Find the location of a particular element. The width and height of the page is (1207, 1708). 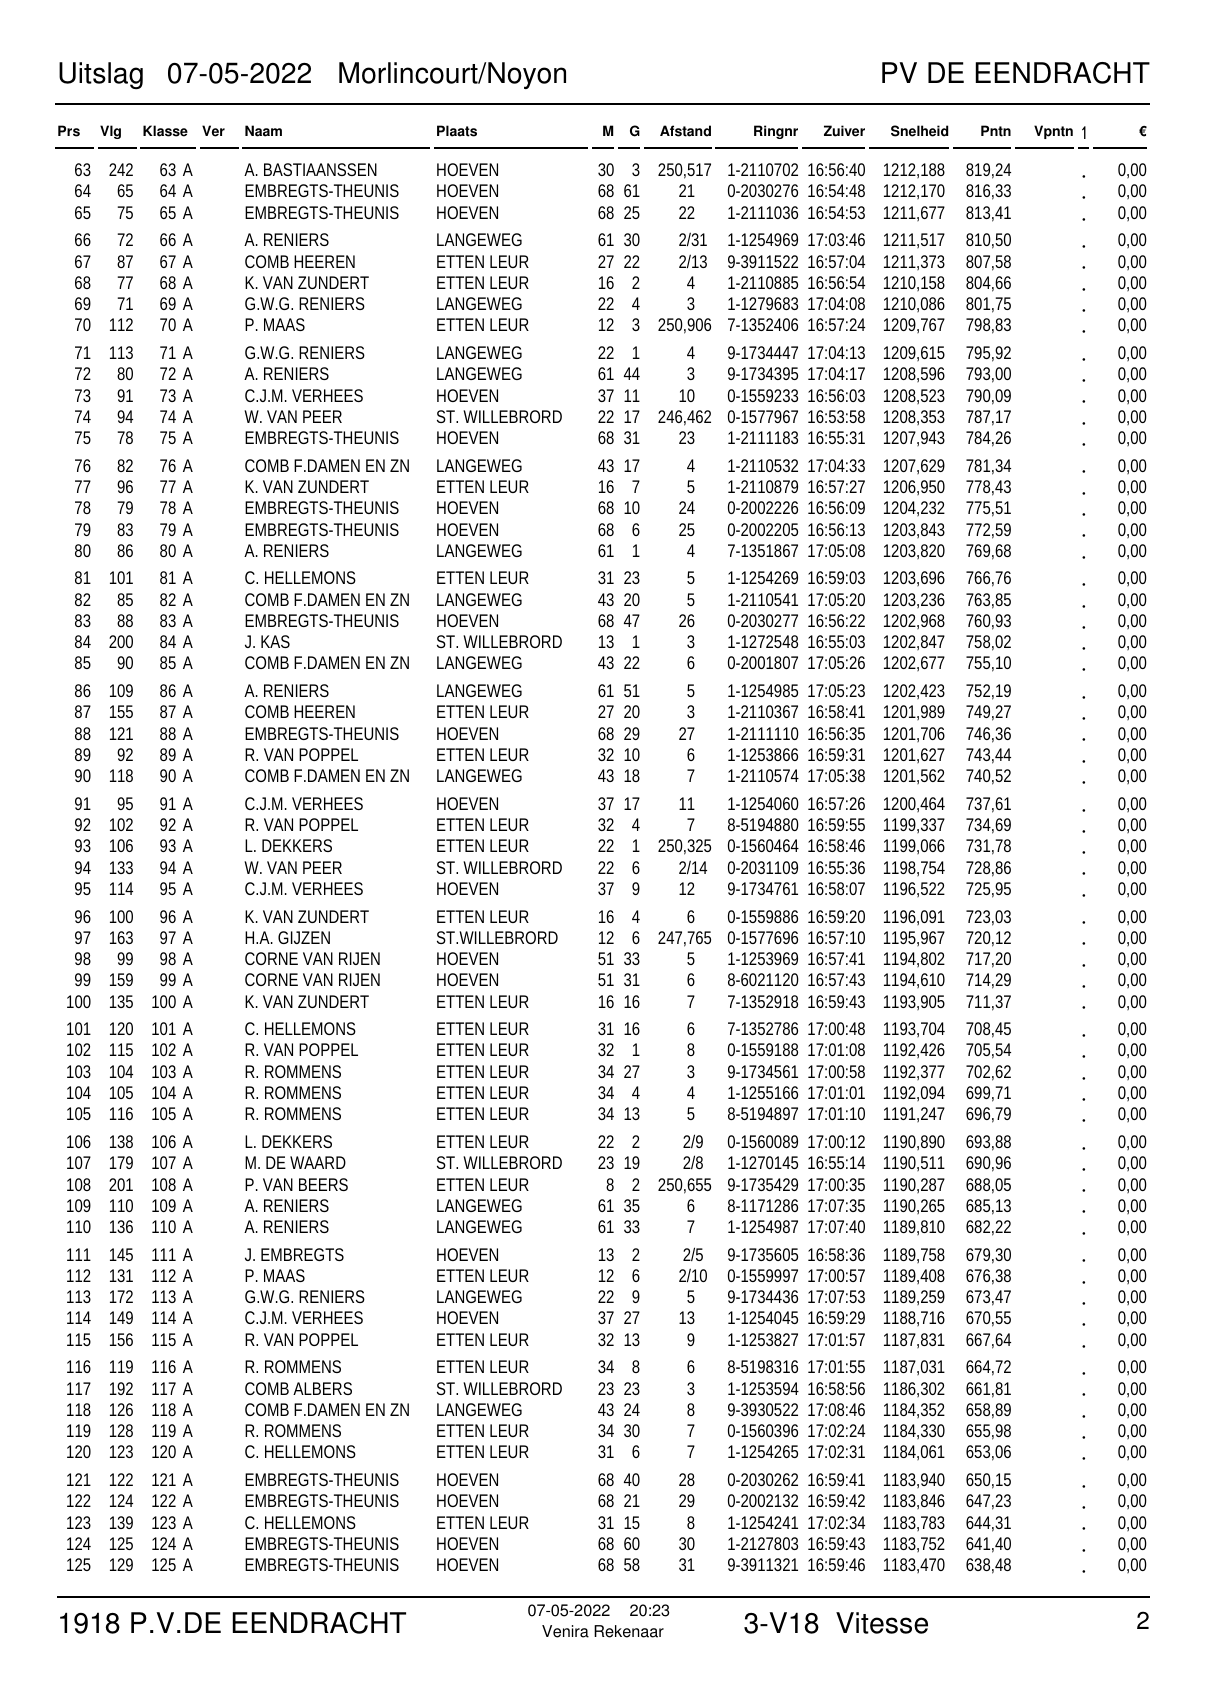

ALBERS is located at coordinates (322, 1388).
